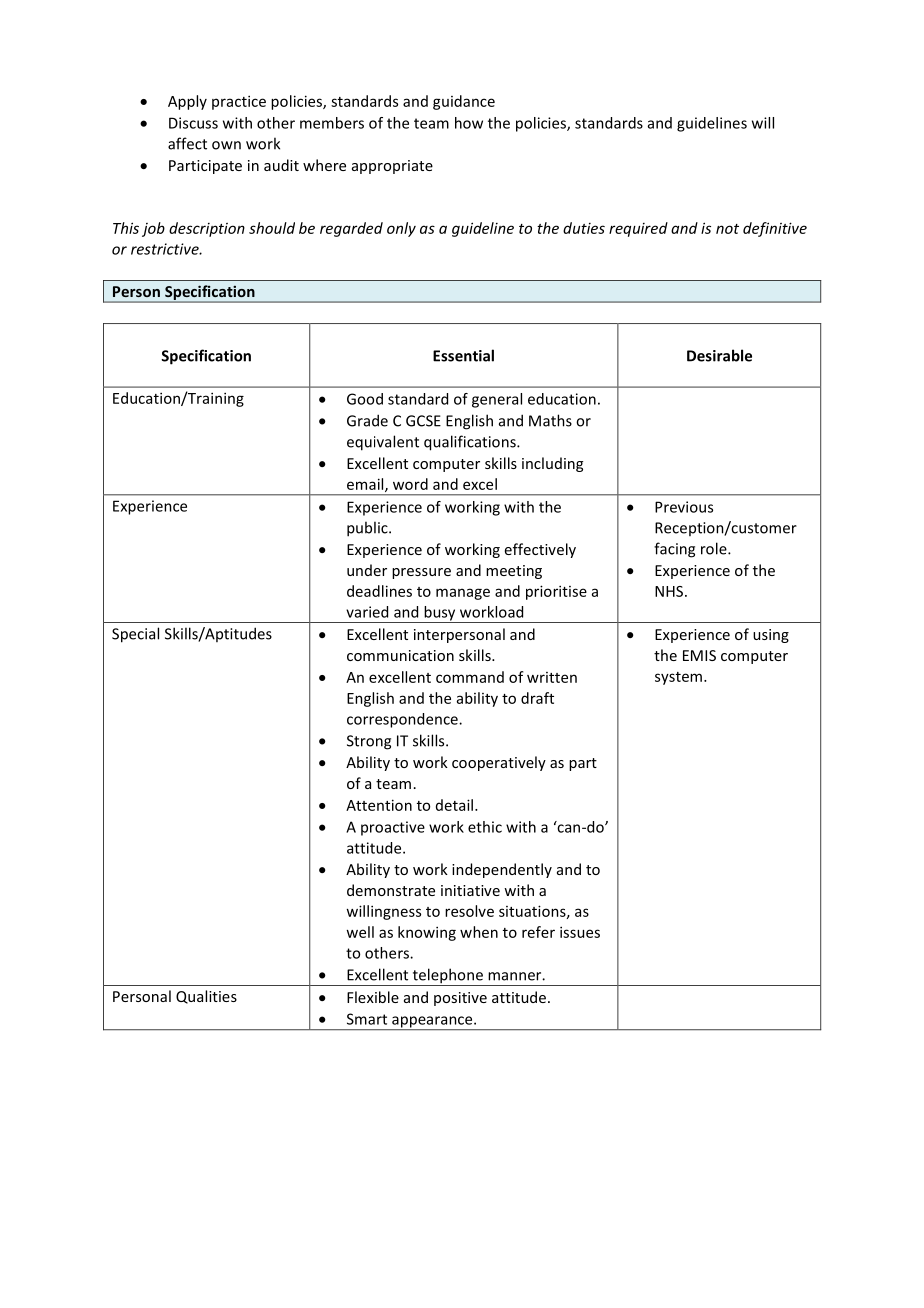 This screenshot has height=1308, width=924. What do you see at coordinates (719, 355) in the screenshot?
I see `Desirable` at bounding box center [719, 355].
